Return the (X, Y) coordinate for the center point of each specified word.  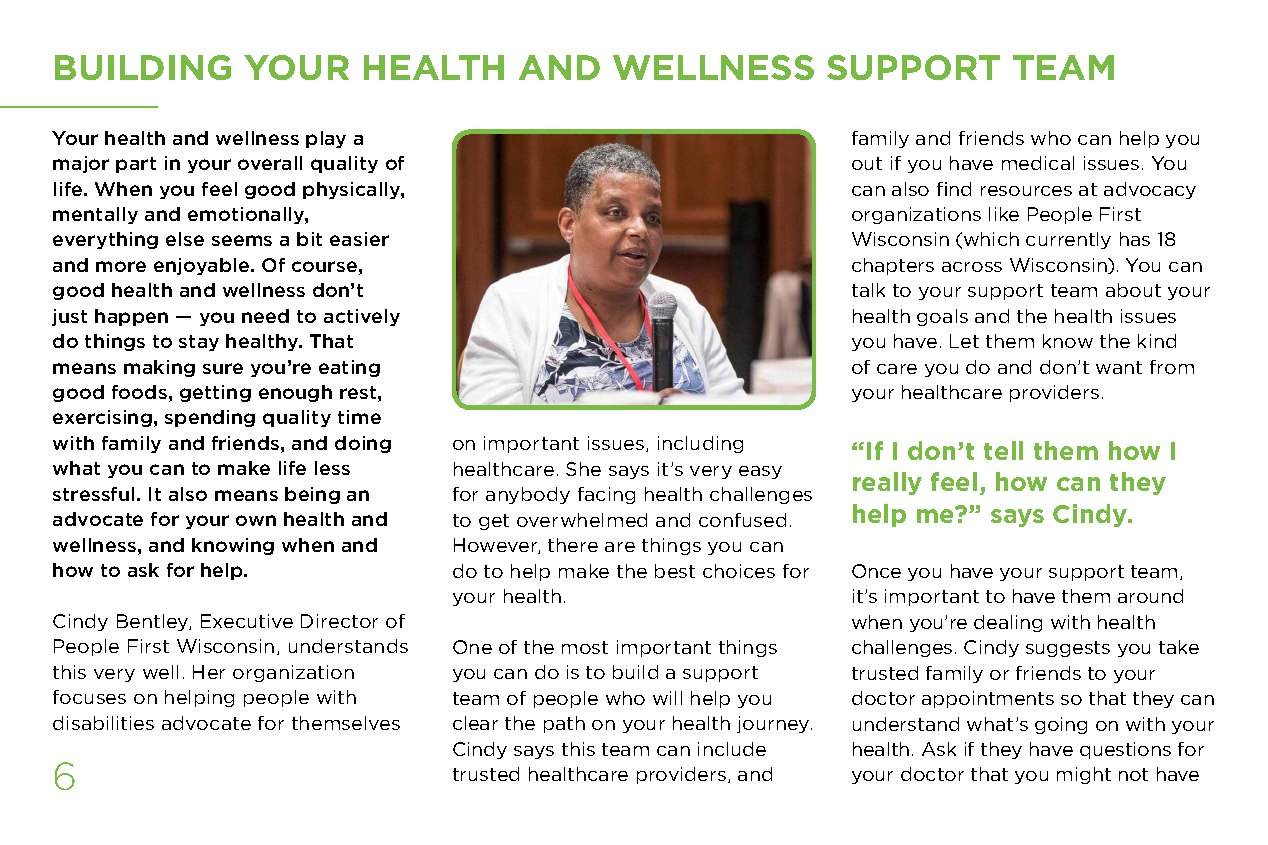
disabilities (103, 723)
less (332, 468)
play (326, 139)
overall (270, 163)
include (732, 749)
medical (1038, 163)
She (583, 469)
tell (1003, 450)
